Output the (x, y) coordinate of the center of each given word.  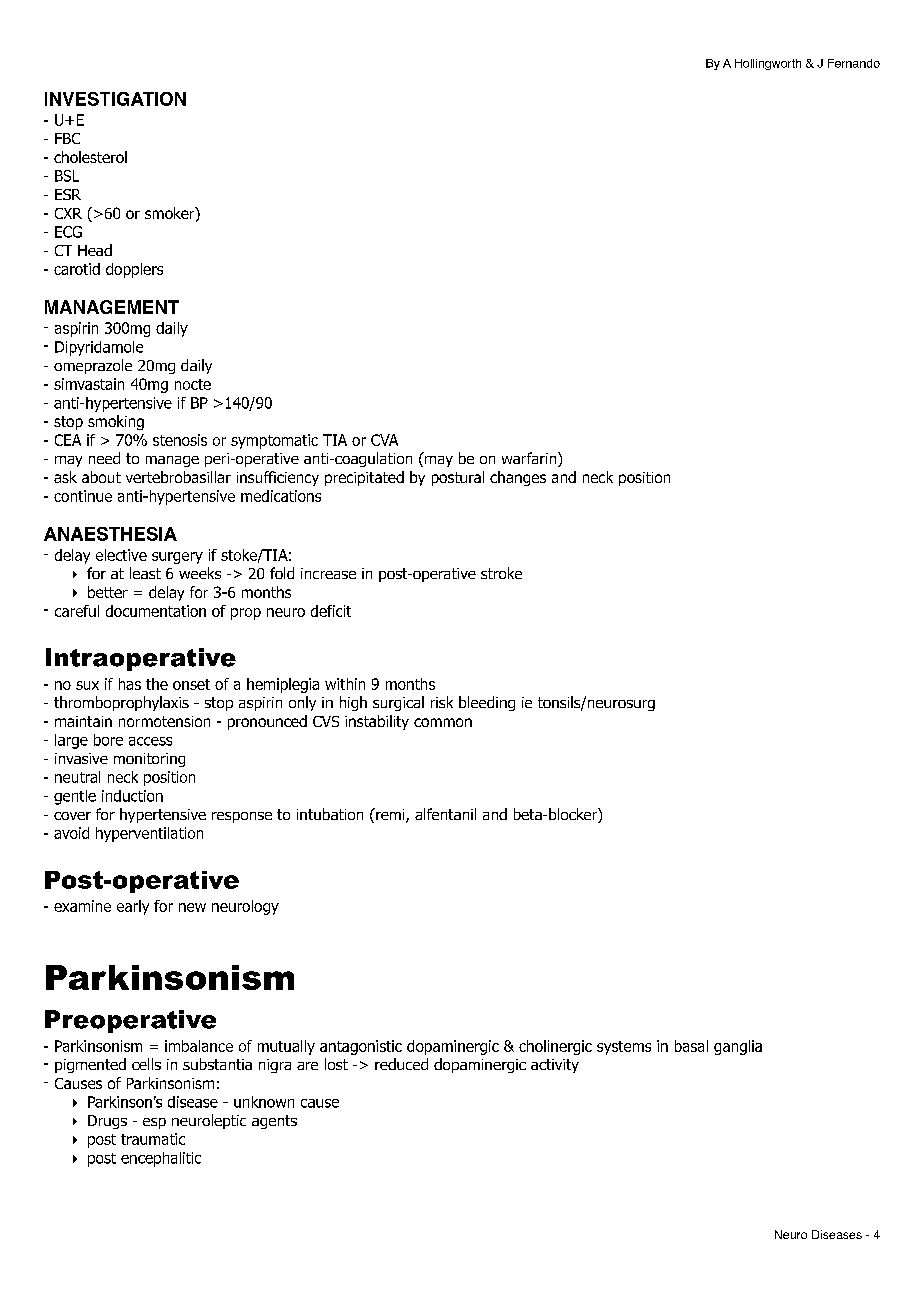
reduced (401, 1064)
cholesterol (90, 157)
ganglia (738, 1047)
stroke (501, 573)
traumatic (153, 1139)
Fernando (854, 63)
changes (518, 478)
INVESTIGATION (115, 99)
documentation (156, 611)
